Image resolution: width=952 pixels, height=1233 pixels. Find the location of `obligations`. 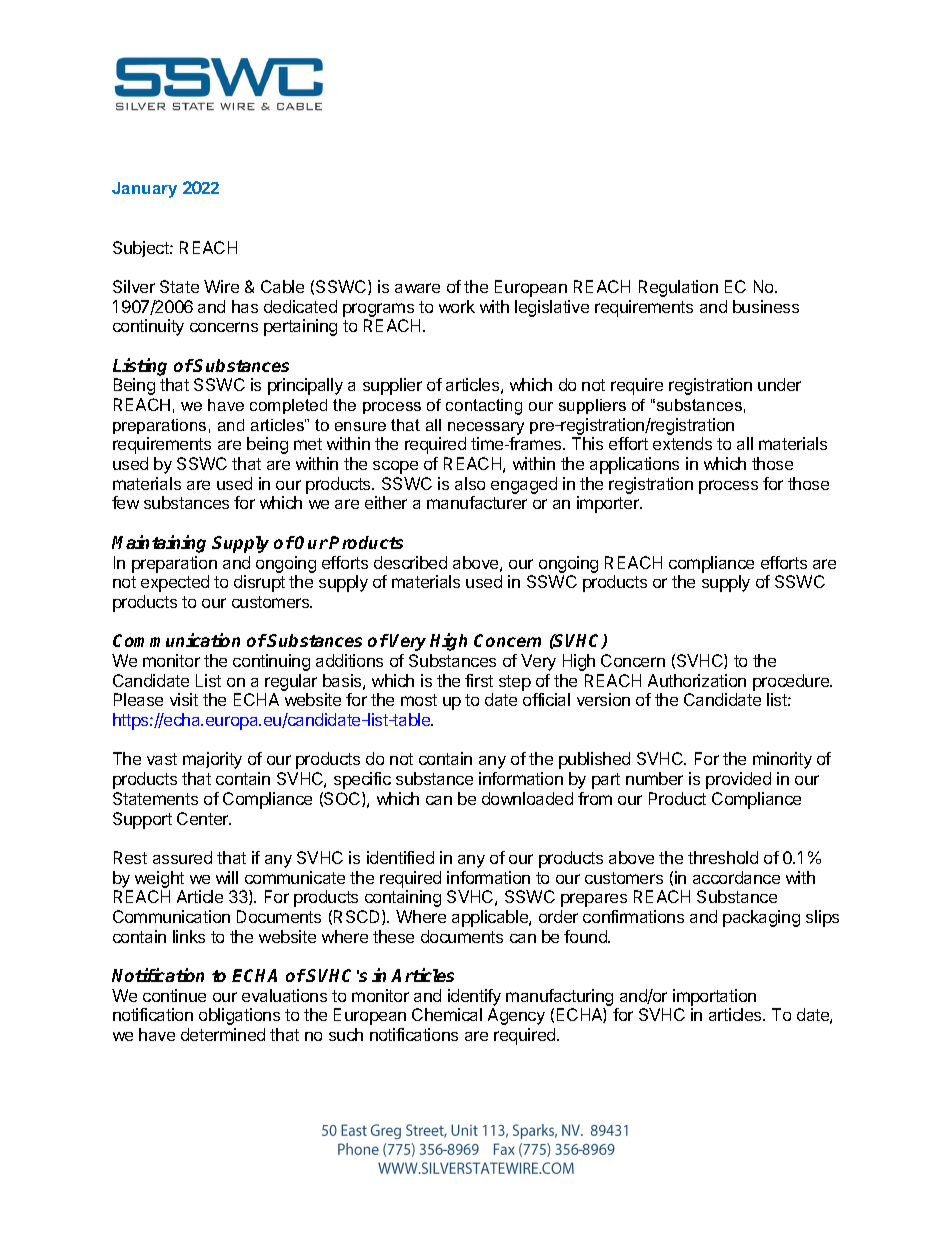

obligations is located at coordinates (239, 1016).
